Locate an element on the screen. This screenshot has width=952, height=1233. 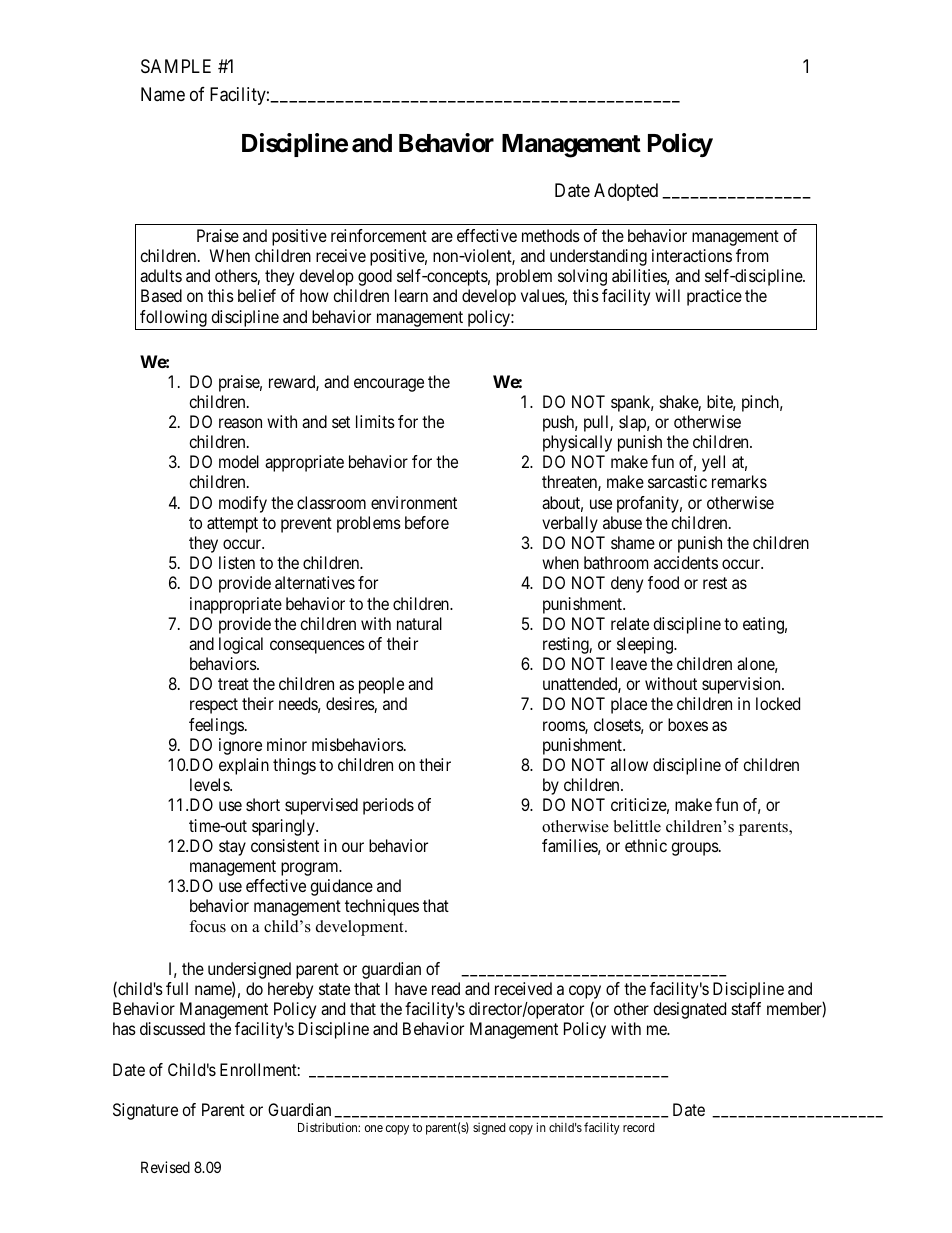
read is located at coordinates (446, 988).
